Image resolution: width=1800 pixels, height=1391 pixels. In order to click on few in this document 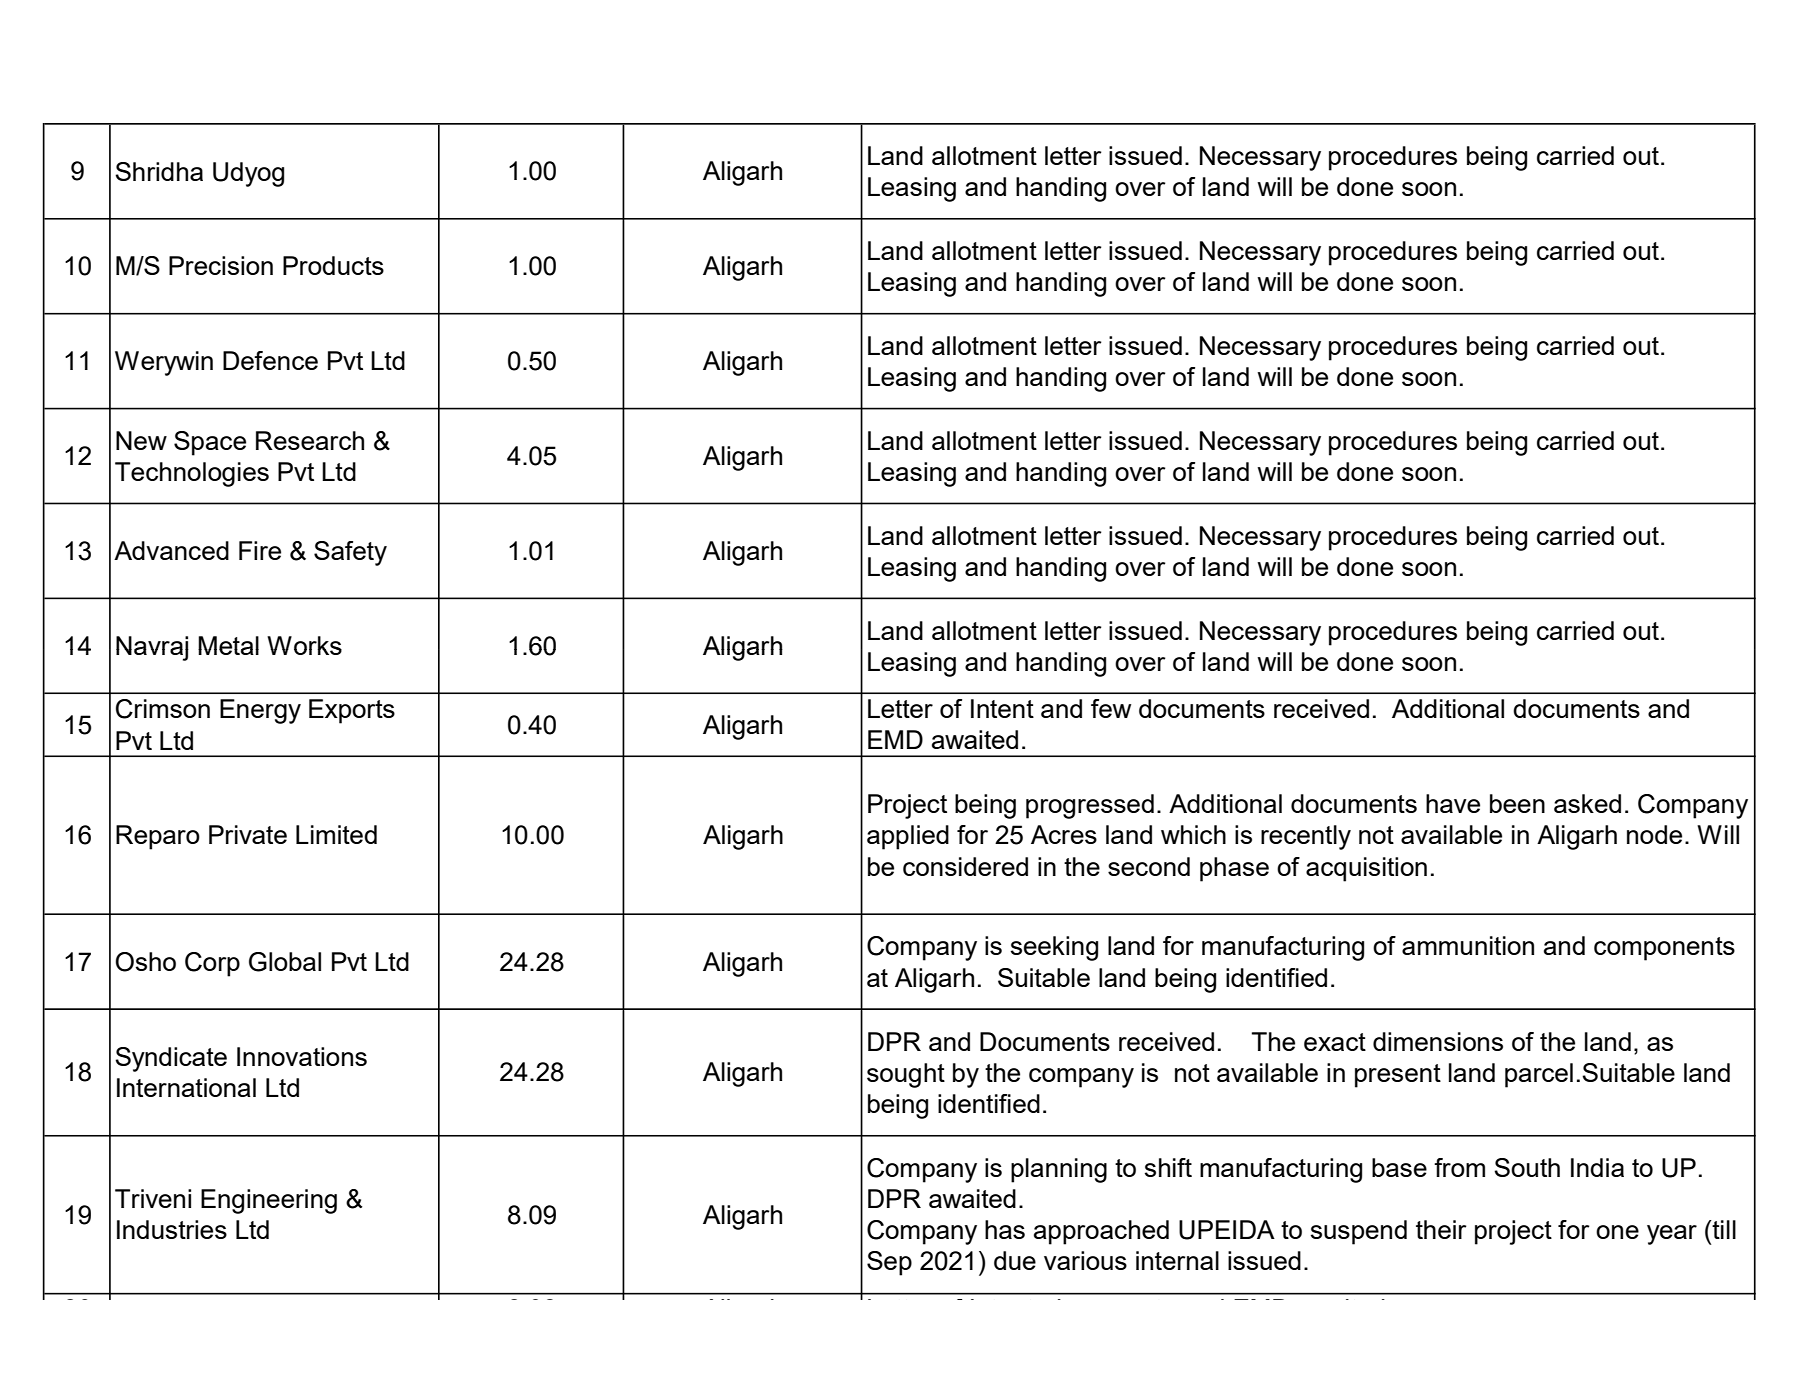, I will do `click(1111, 708)`.
